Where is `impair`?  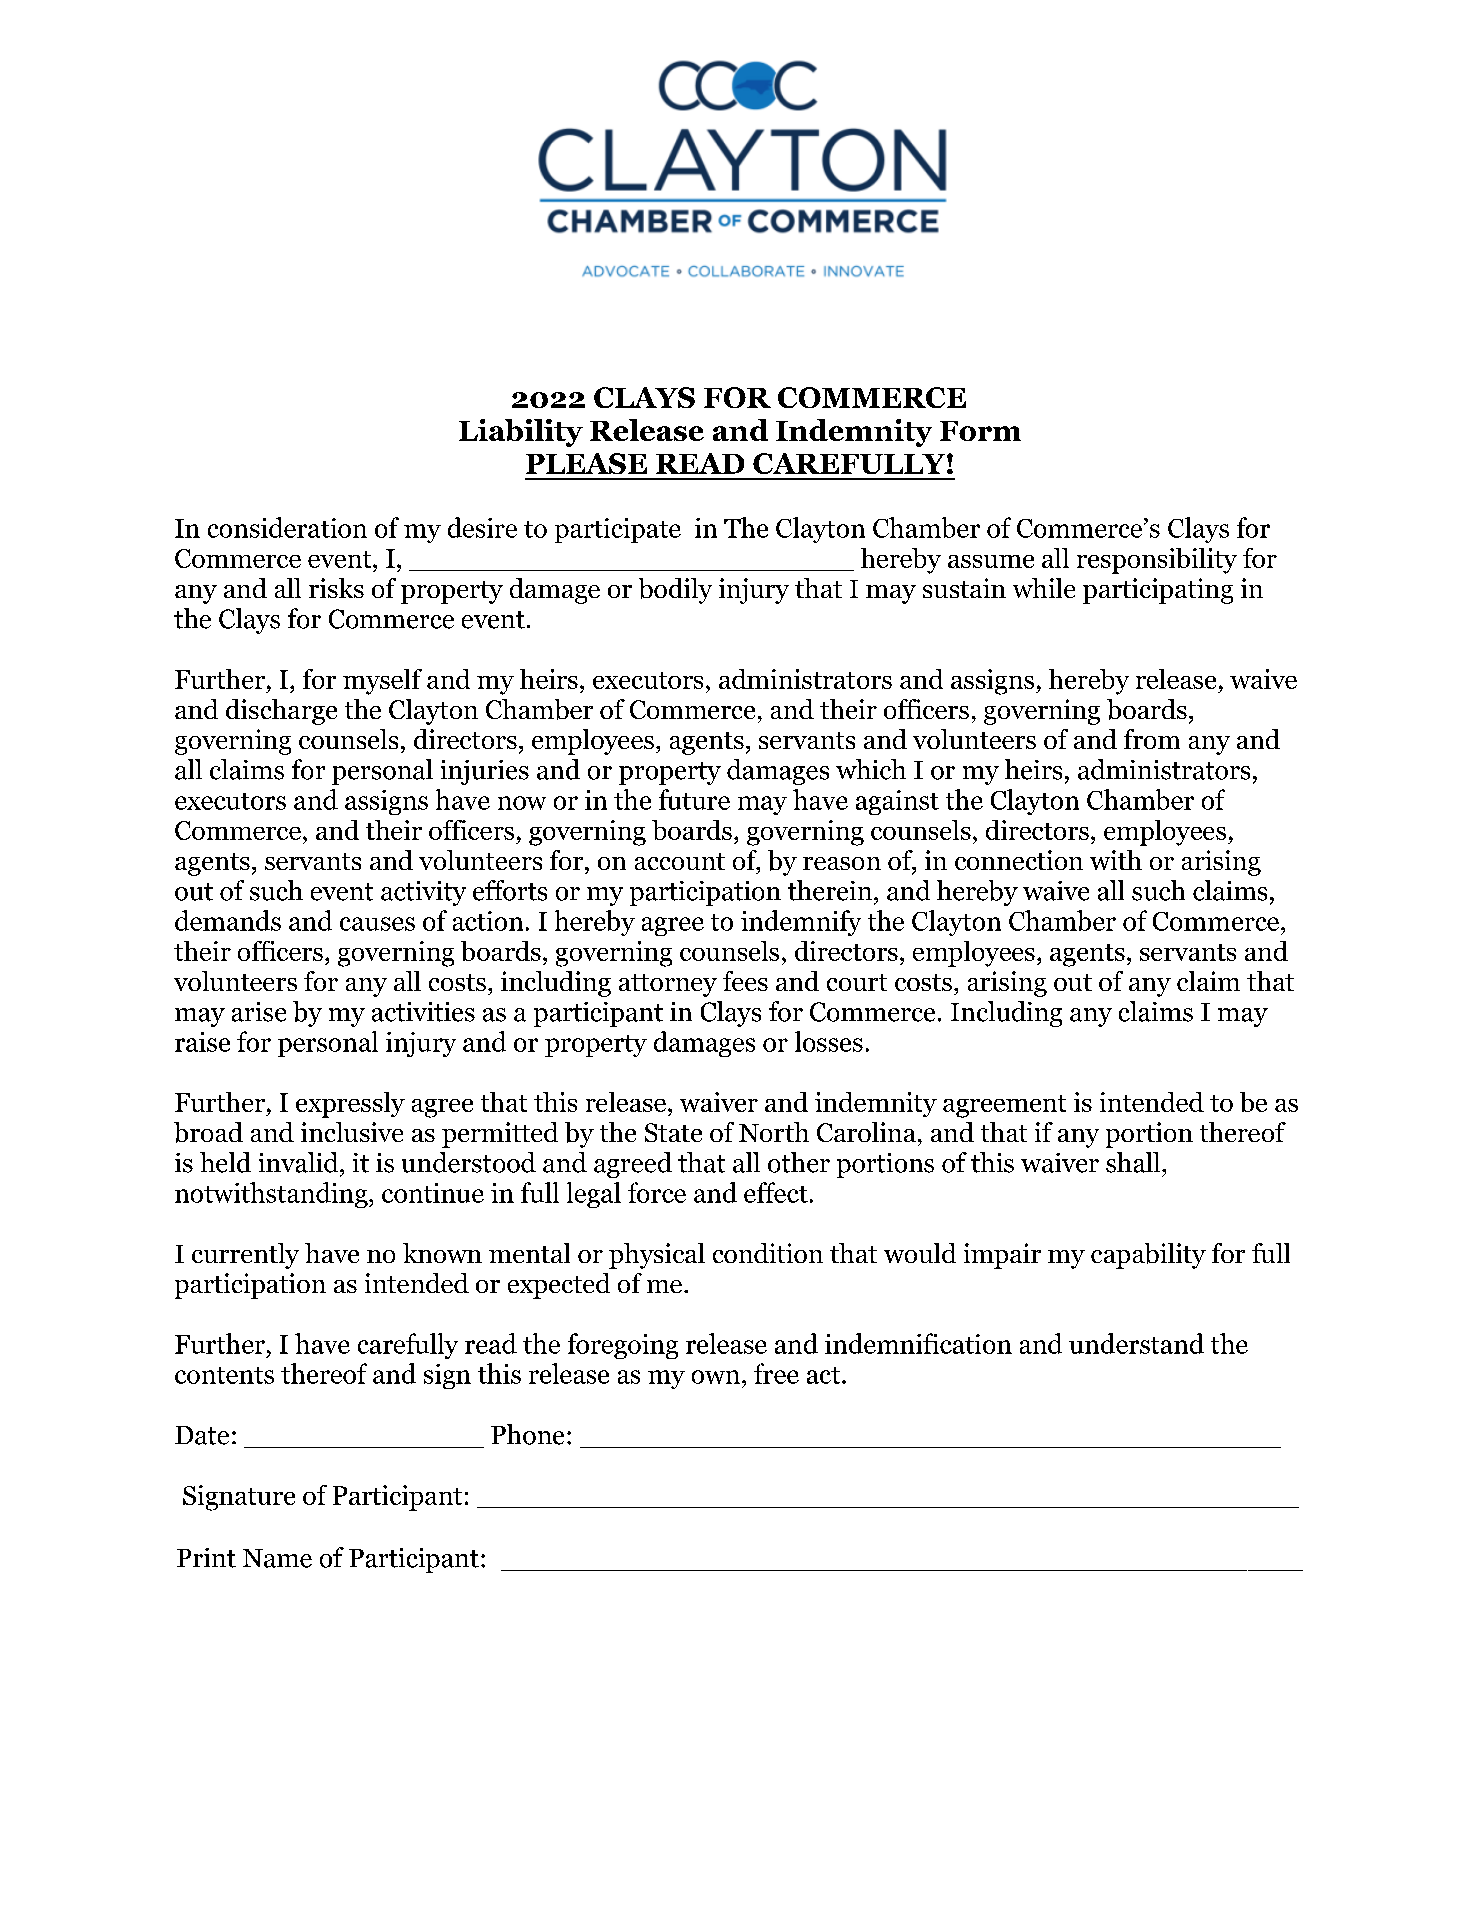 impair is located at coordinates (1002, 1256).
